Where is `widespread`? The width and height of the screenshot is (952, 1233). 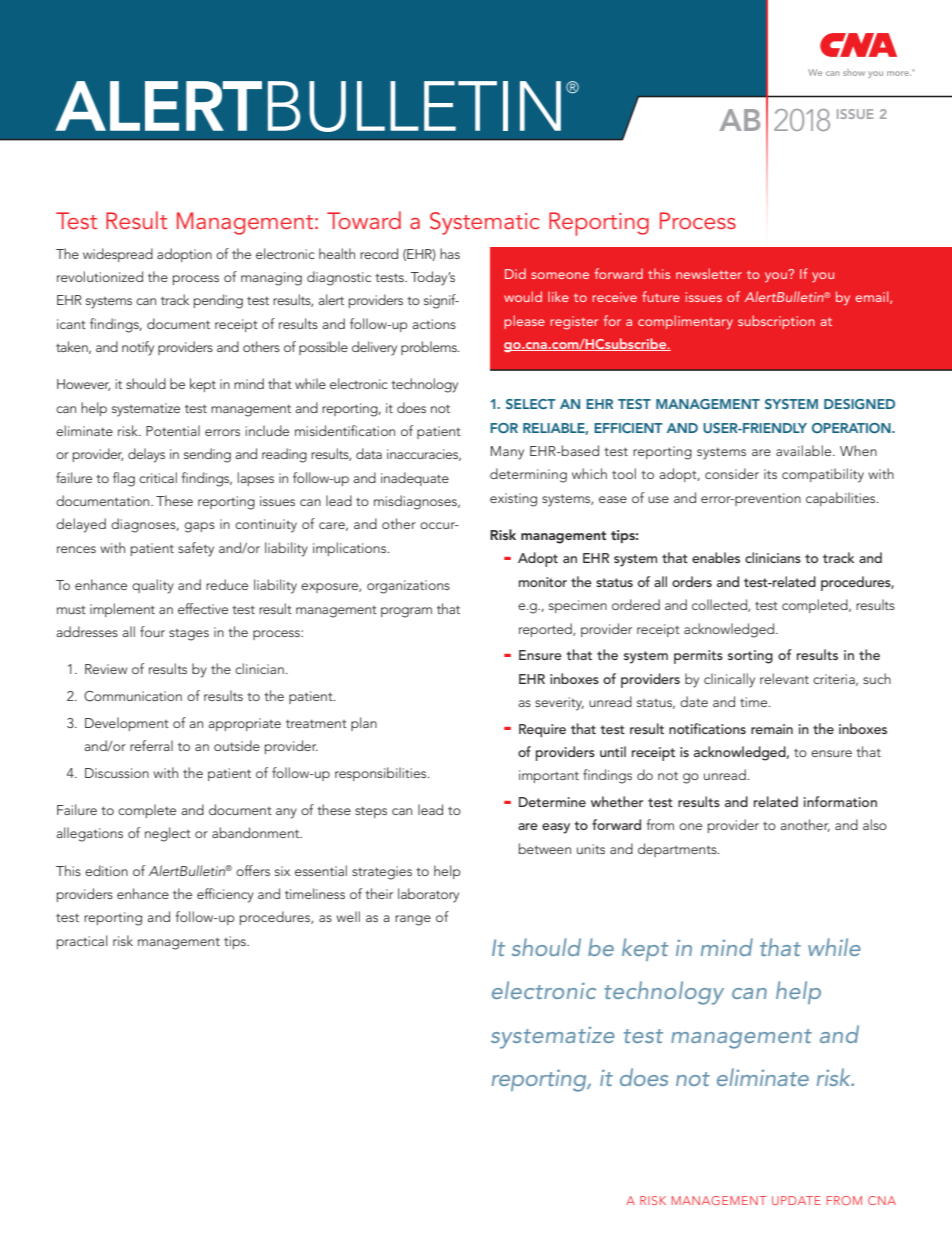
widespread is located at coordinates (118, 255).
